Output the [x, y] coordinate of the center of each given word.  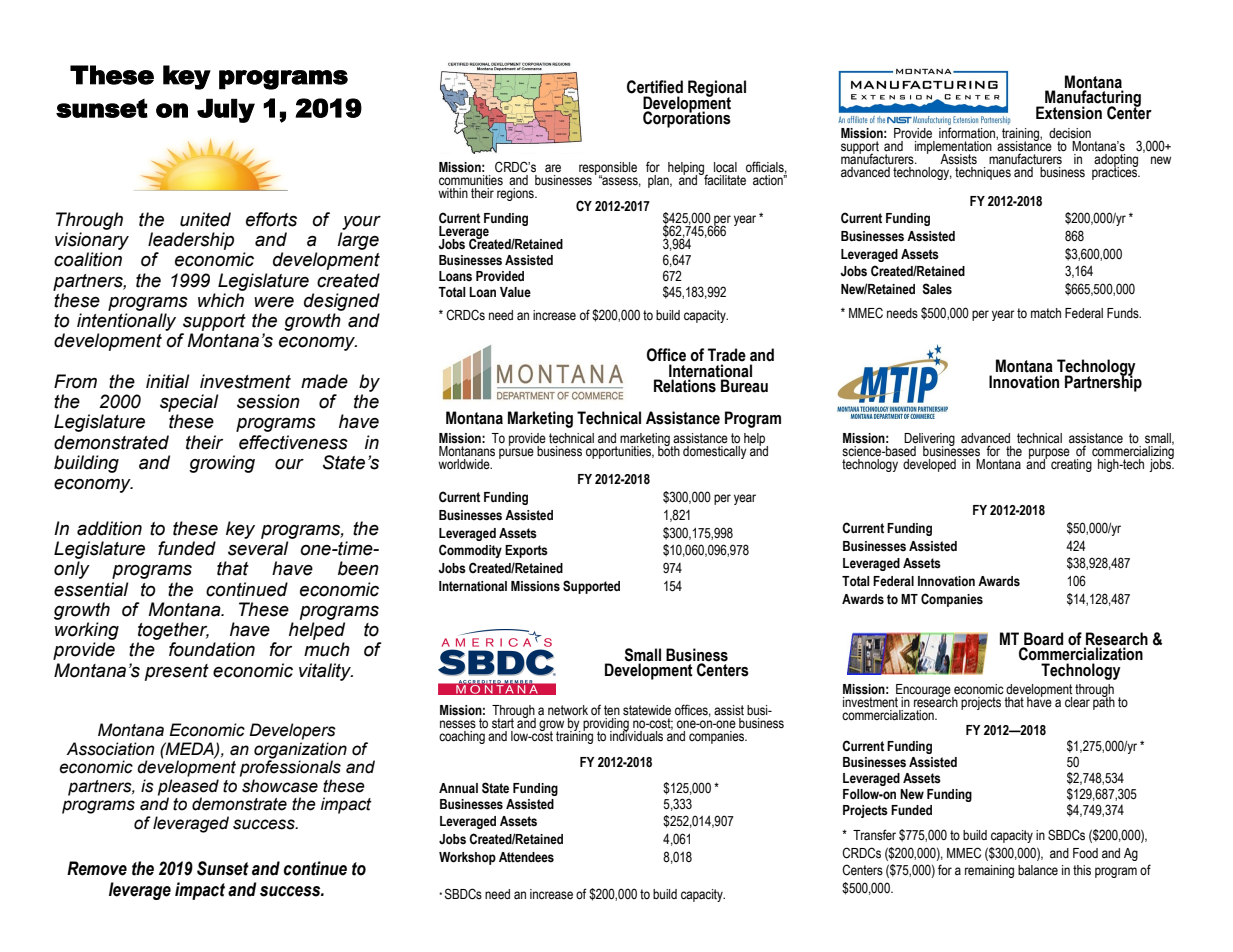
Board [1043, 639]
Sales [937, 289]
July [226, 110]
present [177, 672]
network [568, 710]
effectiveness [293, 442]
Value [515, 292]
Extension [1069, 113]
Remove [97, 868]
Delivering [929, 440]
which [221, 300]
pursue [516, 453]
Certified [655, 87]
